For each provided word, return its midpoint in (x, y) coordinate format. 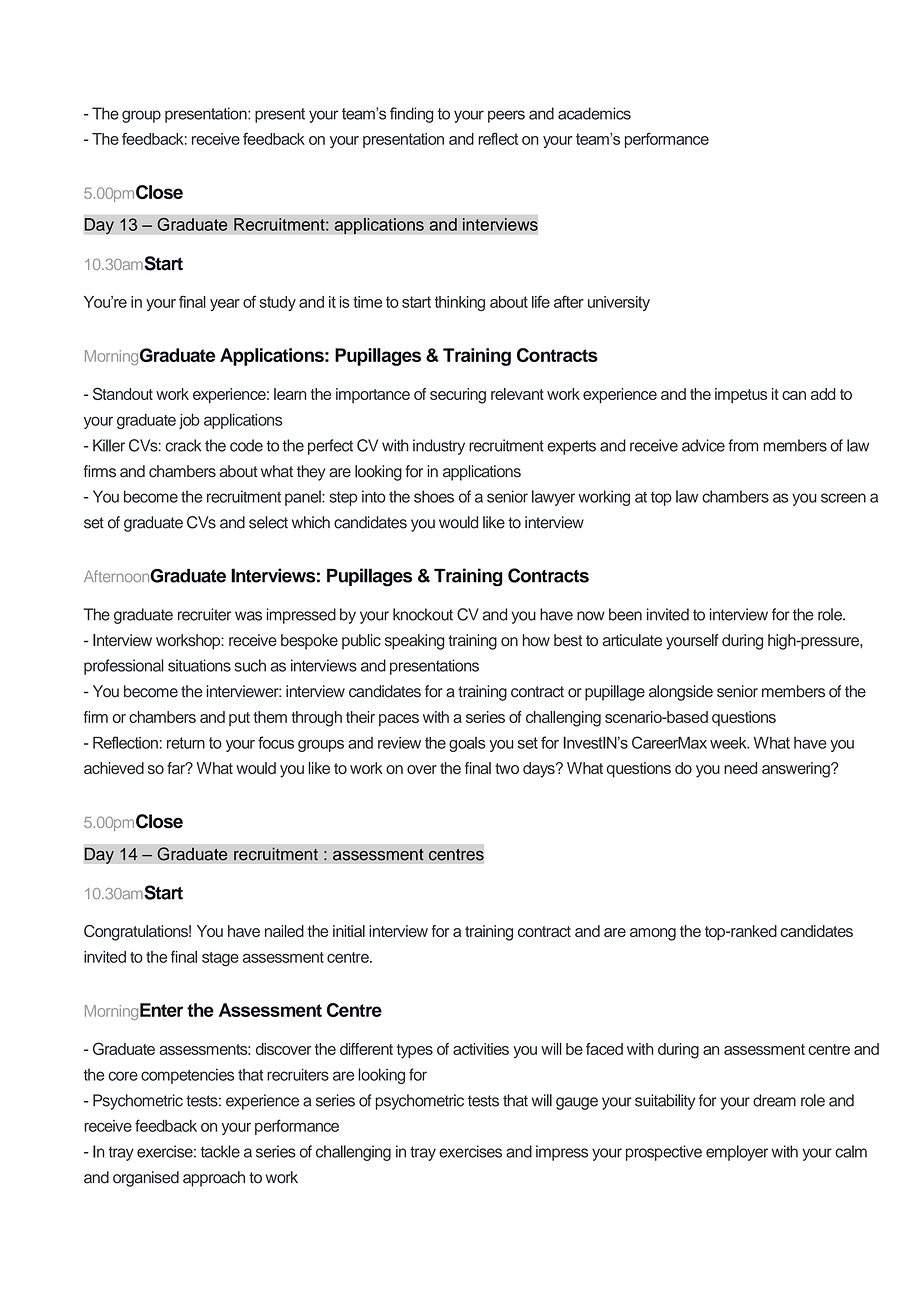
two (507, 768)
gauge (577, 1103)
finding (411, 115)
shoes (434, 496)
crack (183, 445)
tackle (220, 1151)
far (177, 768)
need (740, 768)
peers (506, 116)
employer (737, 1153)
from (743, 445)
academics (594, 113)
